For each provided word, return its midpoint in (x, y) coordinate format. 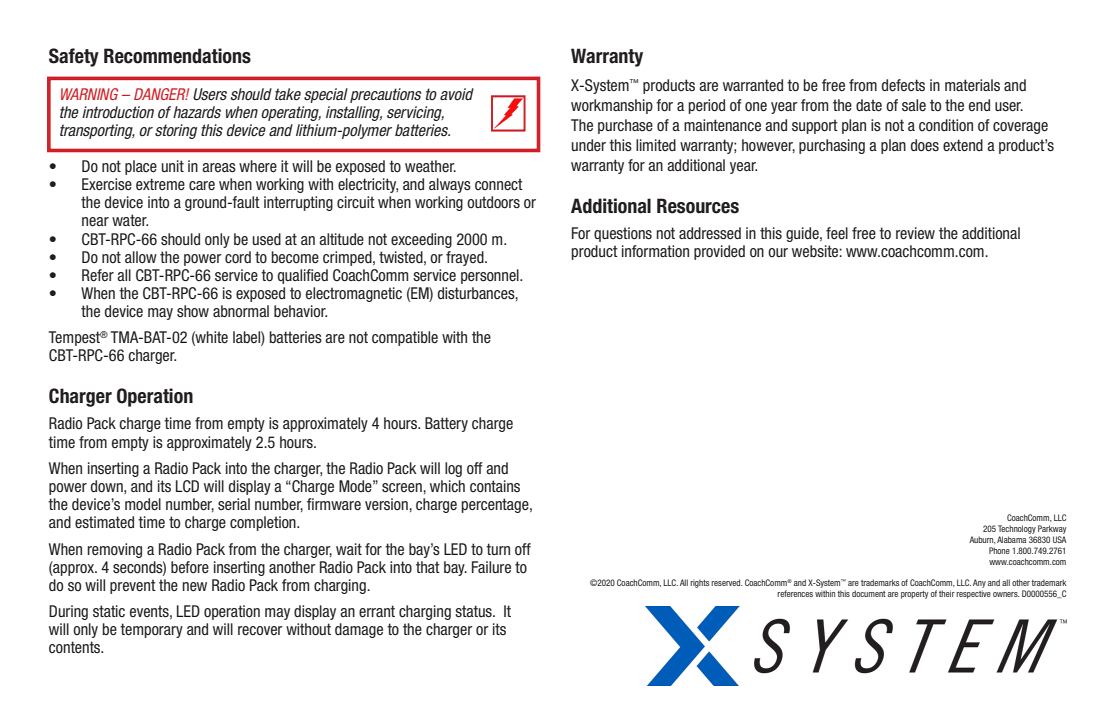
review (915, 233)
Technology (1017, 529)
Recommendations (177, 56)
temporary (151, 630)
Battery (446, 424)
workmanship (612, 106)
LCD (187, 486)
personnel (491, 276)
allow (141, 257)
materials (972, 85)
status (474, 611)
